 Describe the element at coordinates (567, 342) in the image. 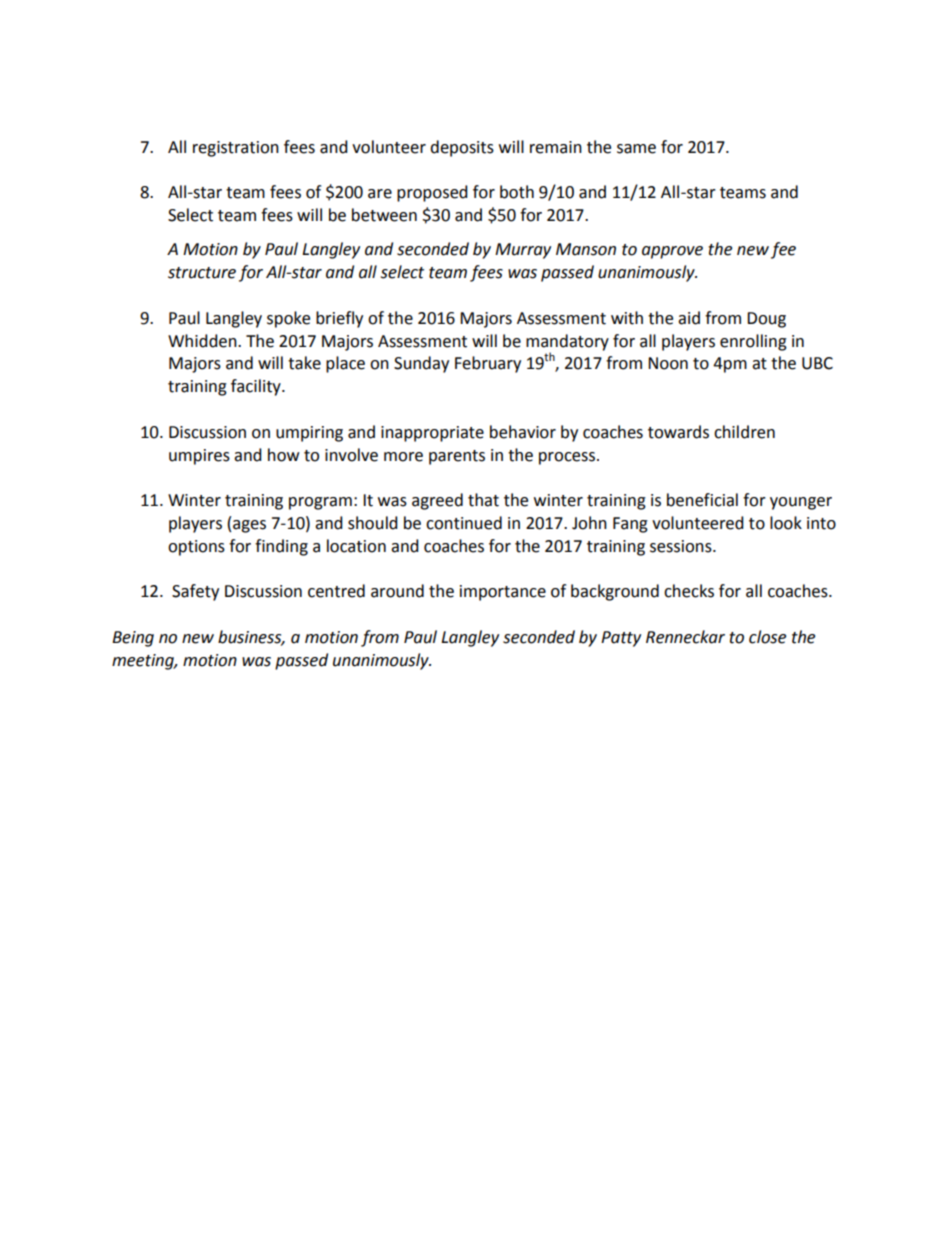

I see `mandatory` at that location.
